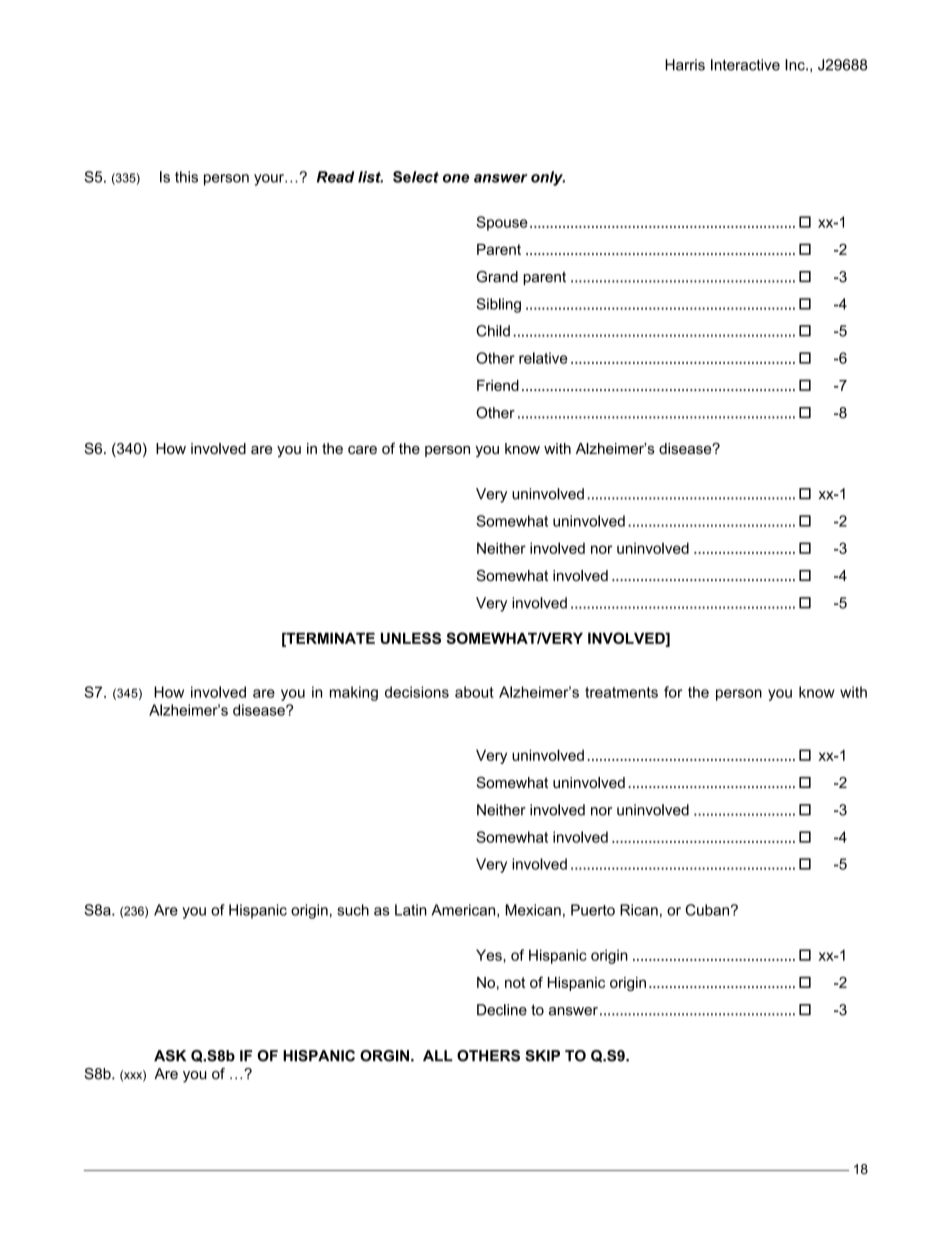  Describe the element at coordinates (354, 693) in the screenshot. I see `making` at that location.
